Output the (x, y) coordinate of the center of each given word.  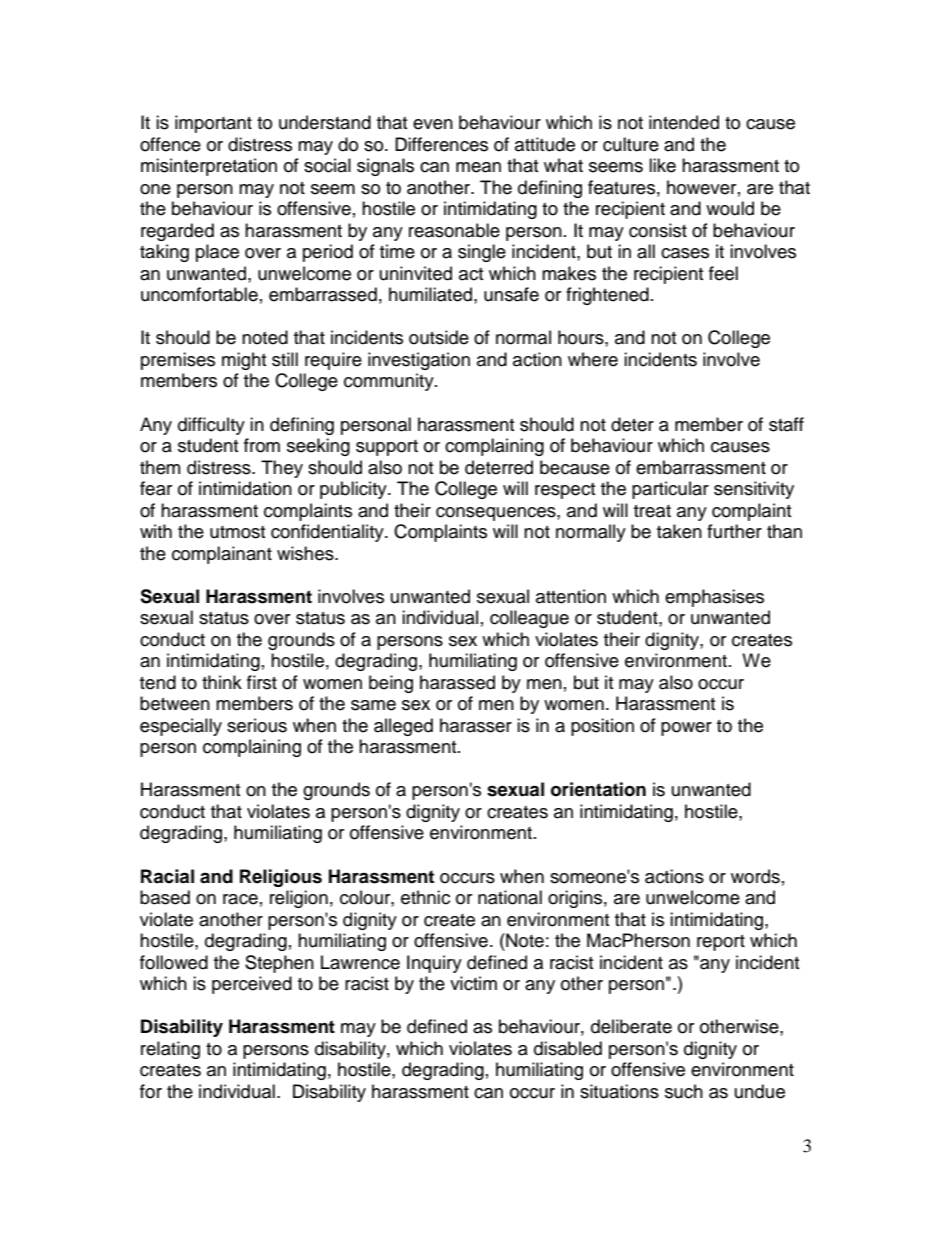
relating (170, 1050)
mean (478, 167)
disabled (568, 1048)
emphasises (714, 598)
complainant (222, 555)
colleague (529, 619)
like (662, 165)
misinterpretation (209, 167)
